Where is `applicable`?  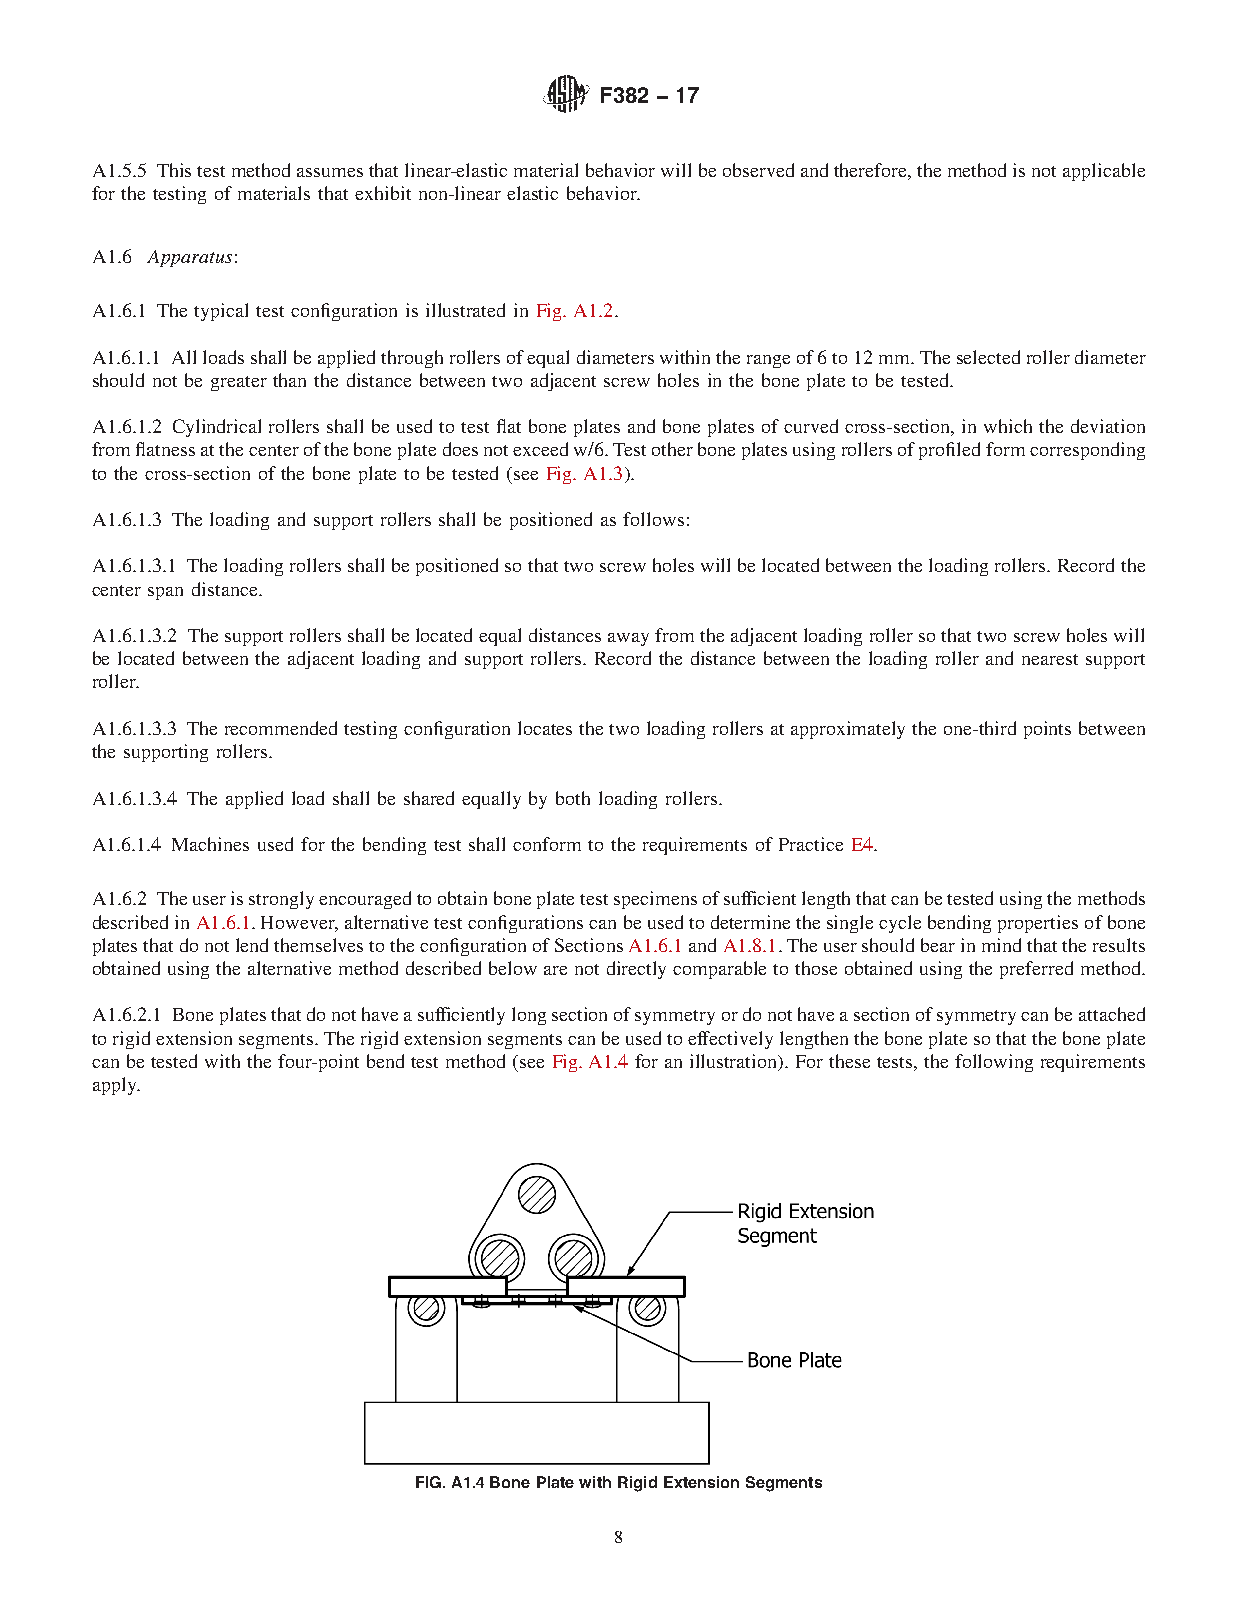
applicable is located at coordinates (1104, 172).
